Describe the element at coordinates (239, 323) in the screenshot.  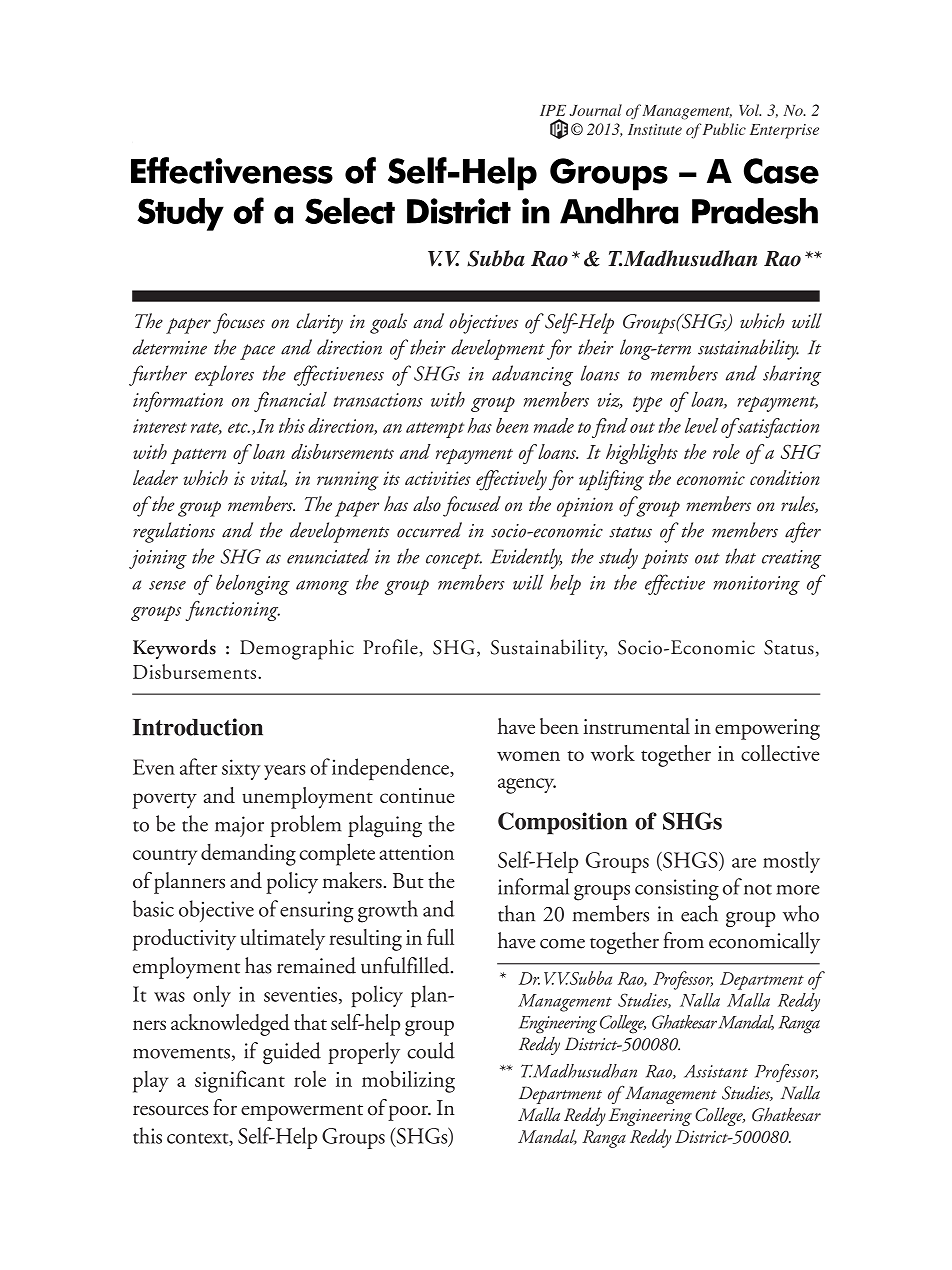
I see `focuses` at that location.
